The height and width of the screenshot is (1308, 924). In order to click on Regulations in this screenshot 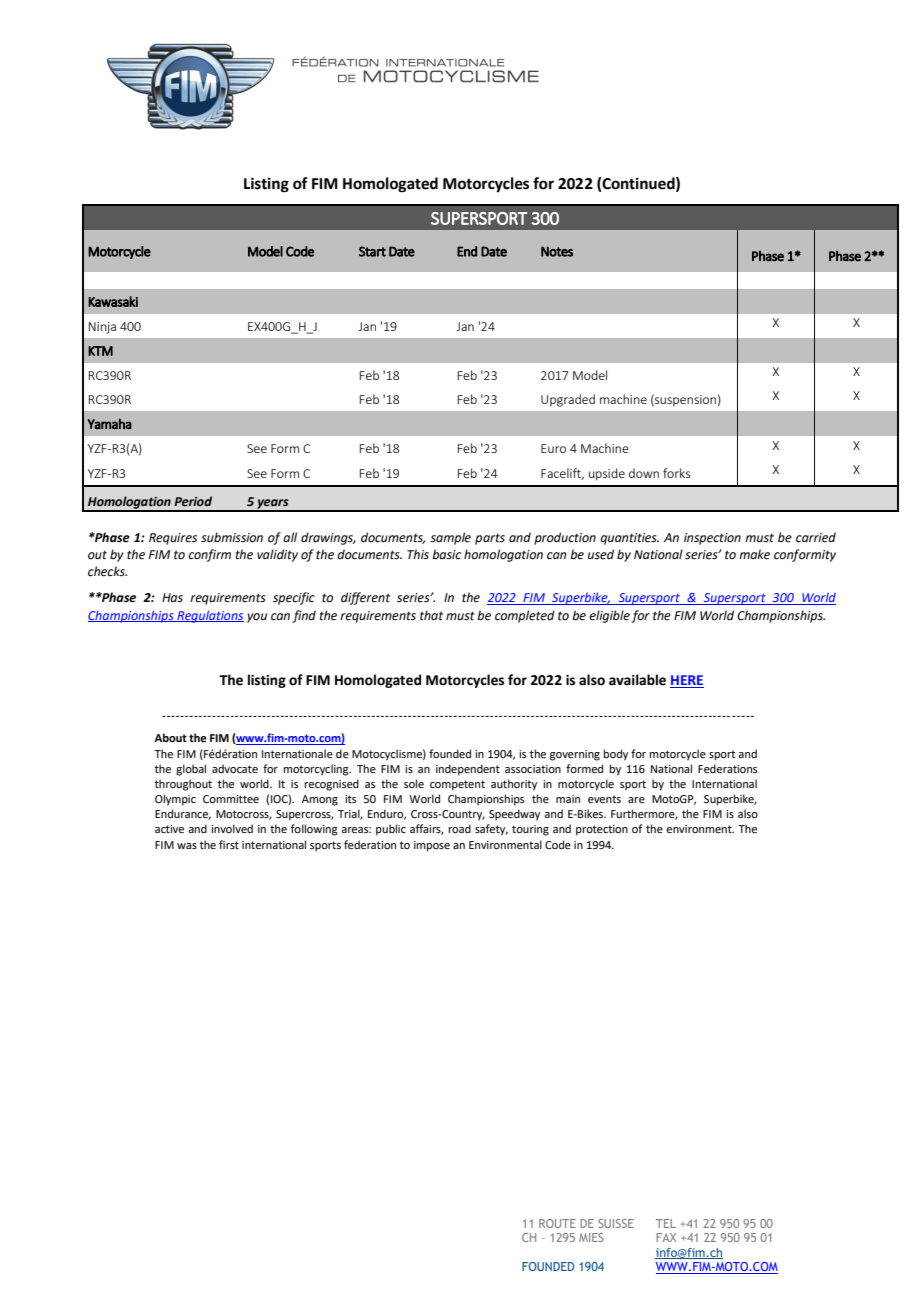, I will do `click(209, 616)`.
